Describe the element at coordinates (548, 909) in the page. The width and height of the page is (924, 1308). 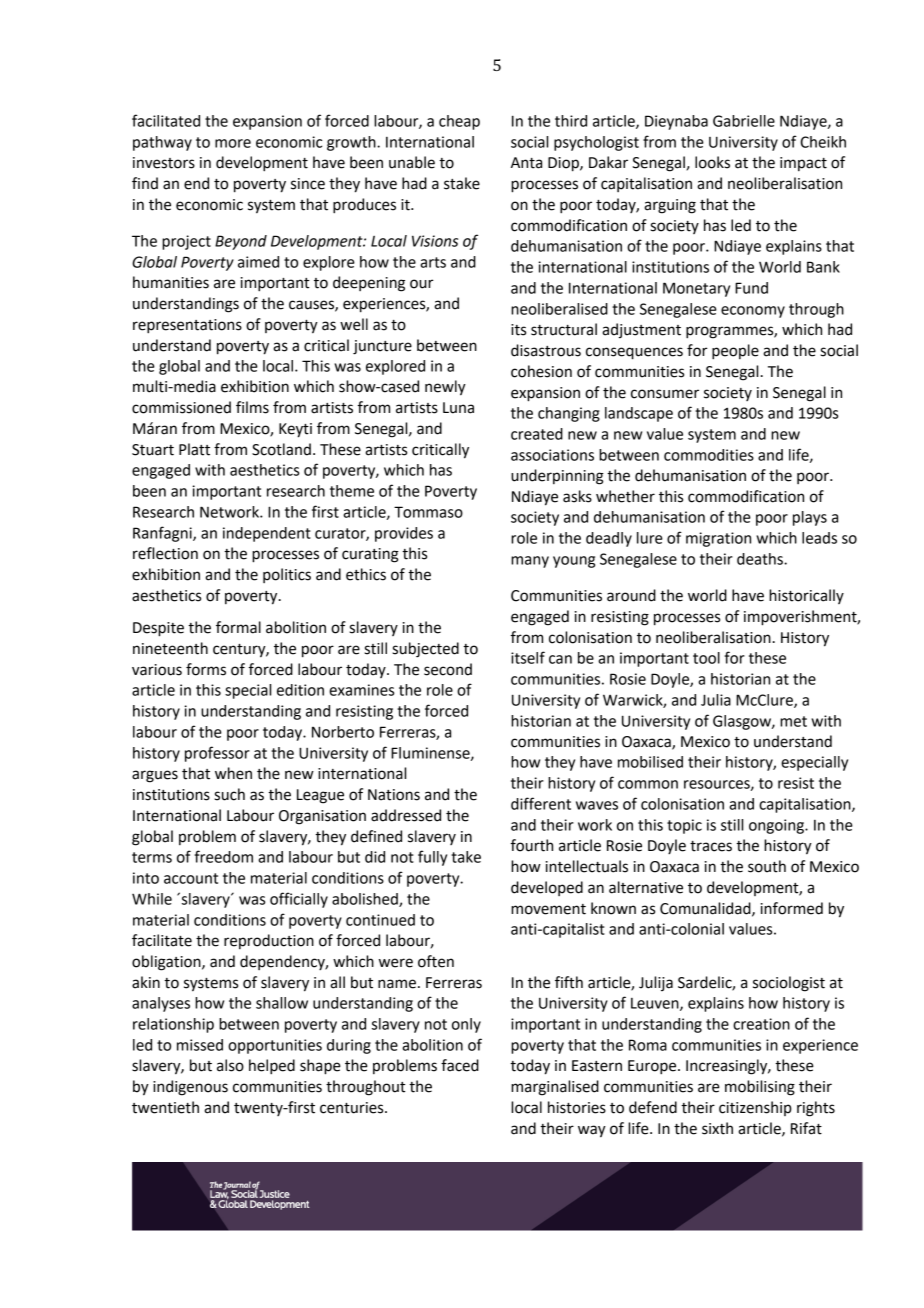
I see `movement` at that location.
